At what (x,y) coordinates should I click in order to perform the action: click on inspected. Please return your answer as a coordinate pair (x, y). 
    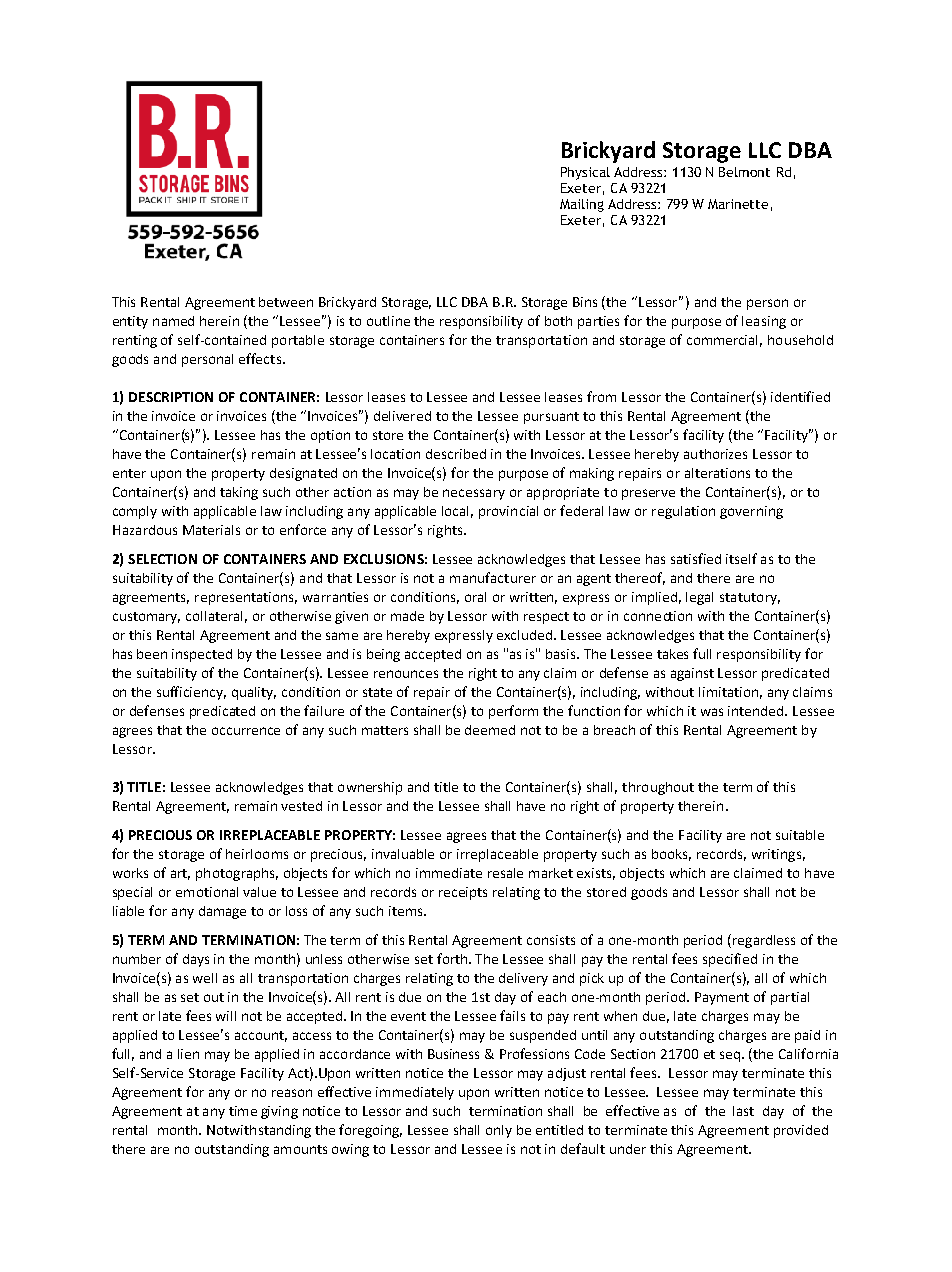
    Looking at the image, I should click on (202, 655).
